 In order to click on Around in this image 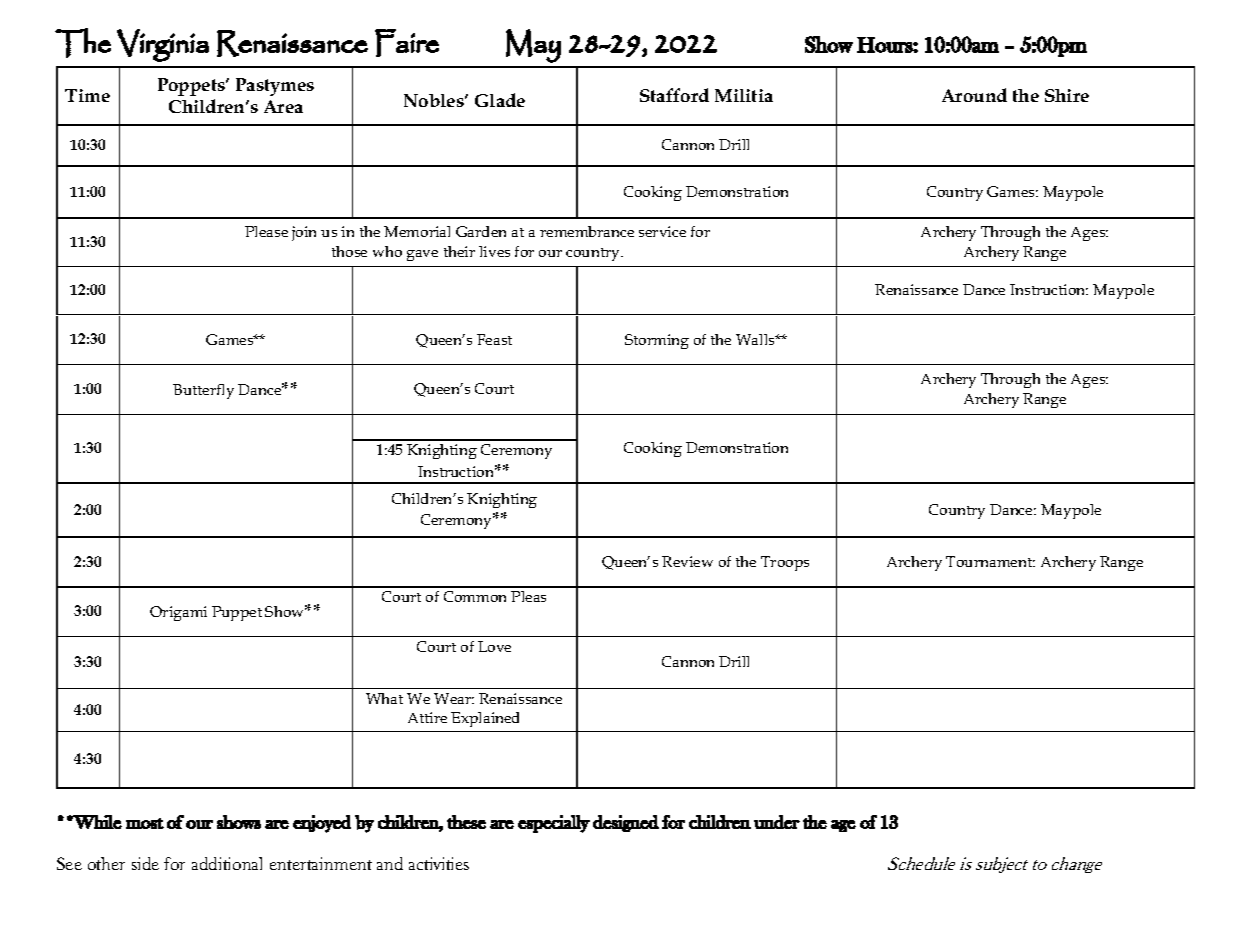, I will do `click(974, 95)`.
